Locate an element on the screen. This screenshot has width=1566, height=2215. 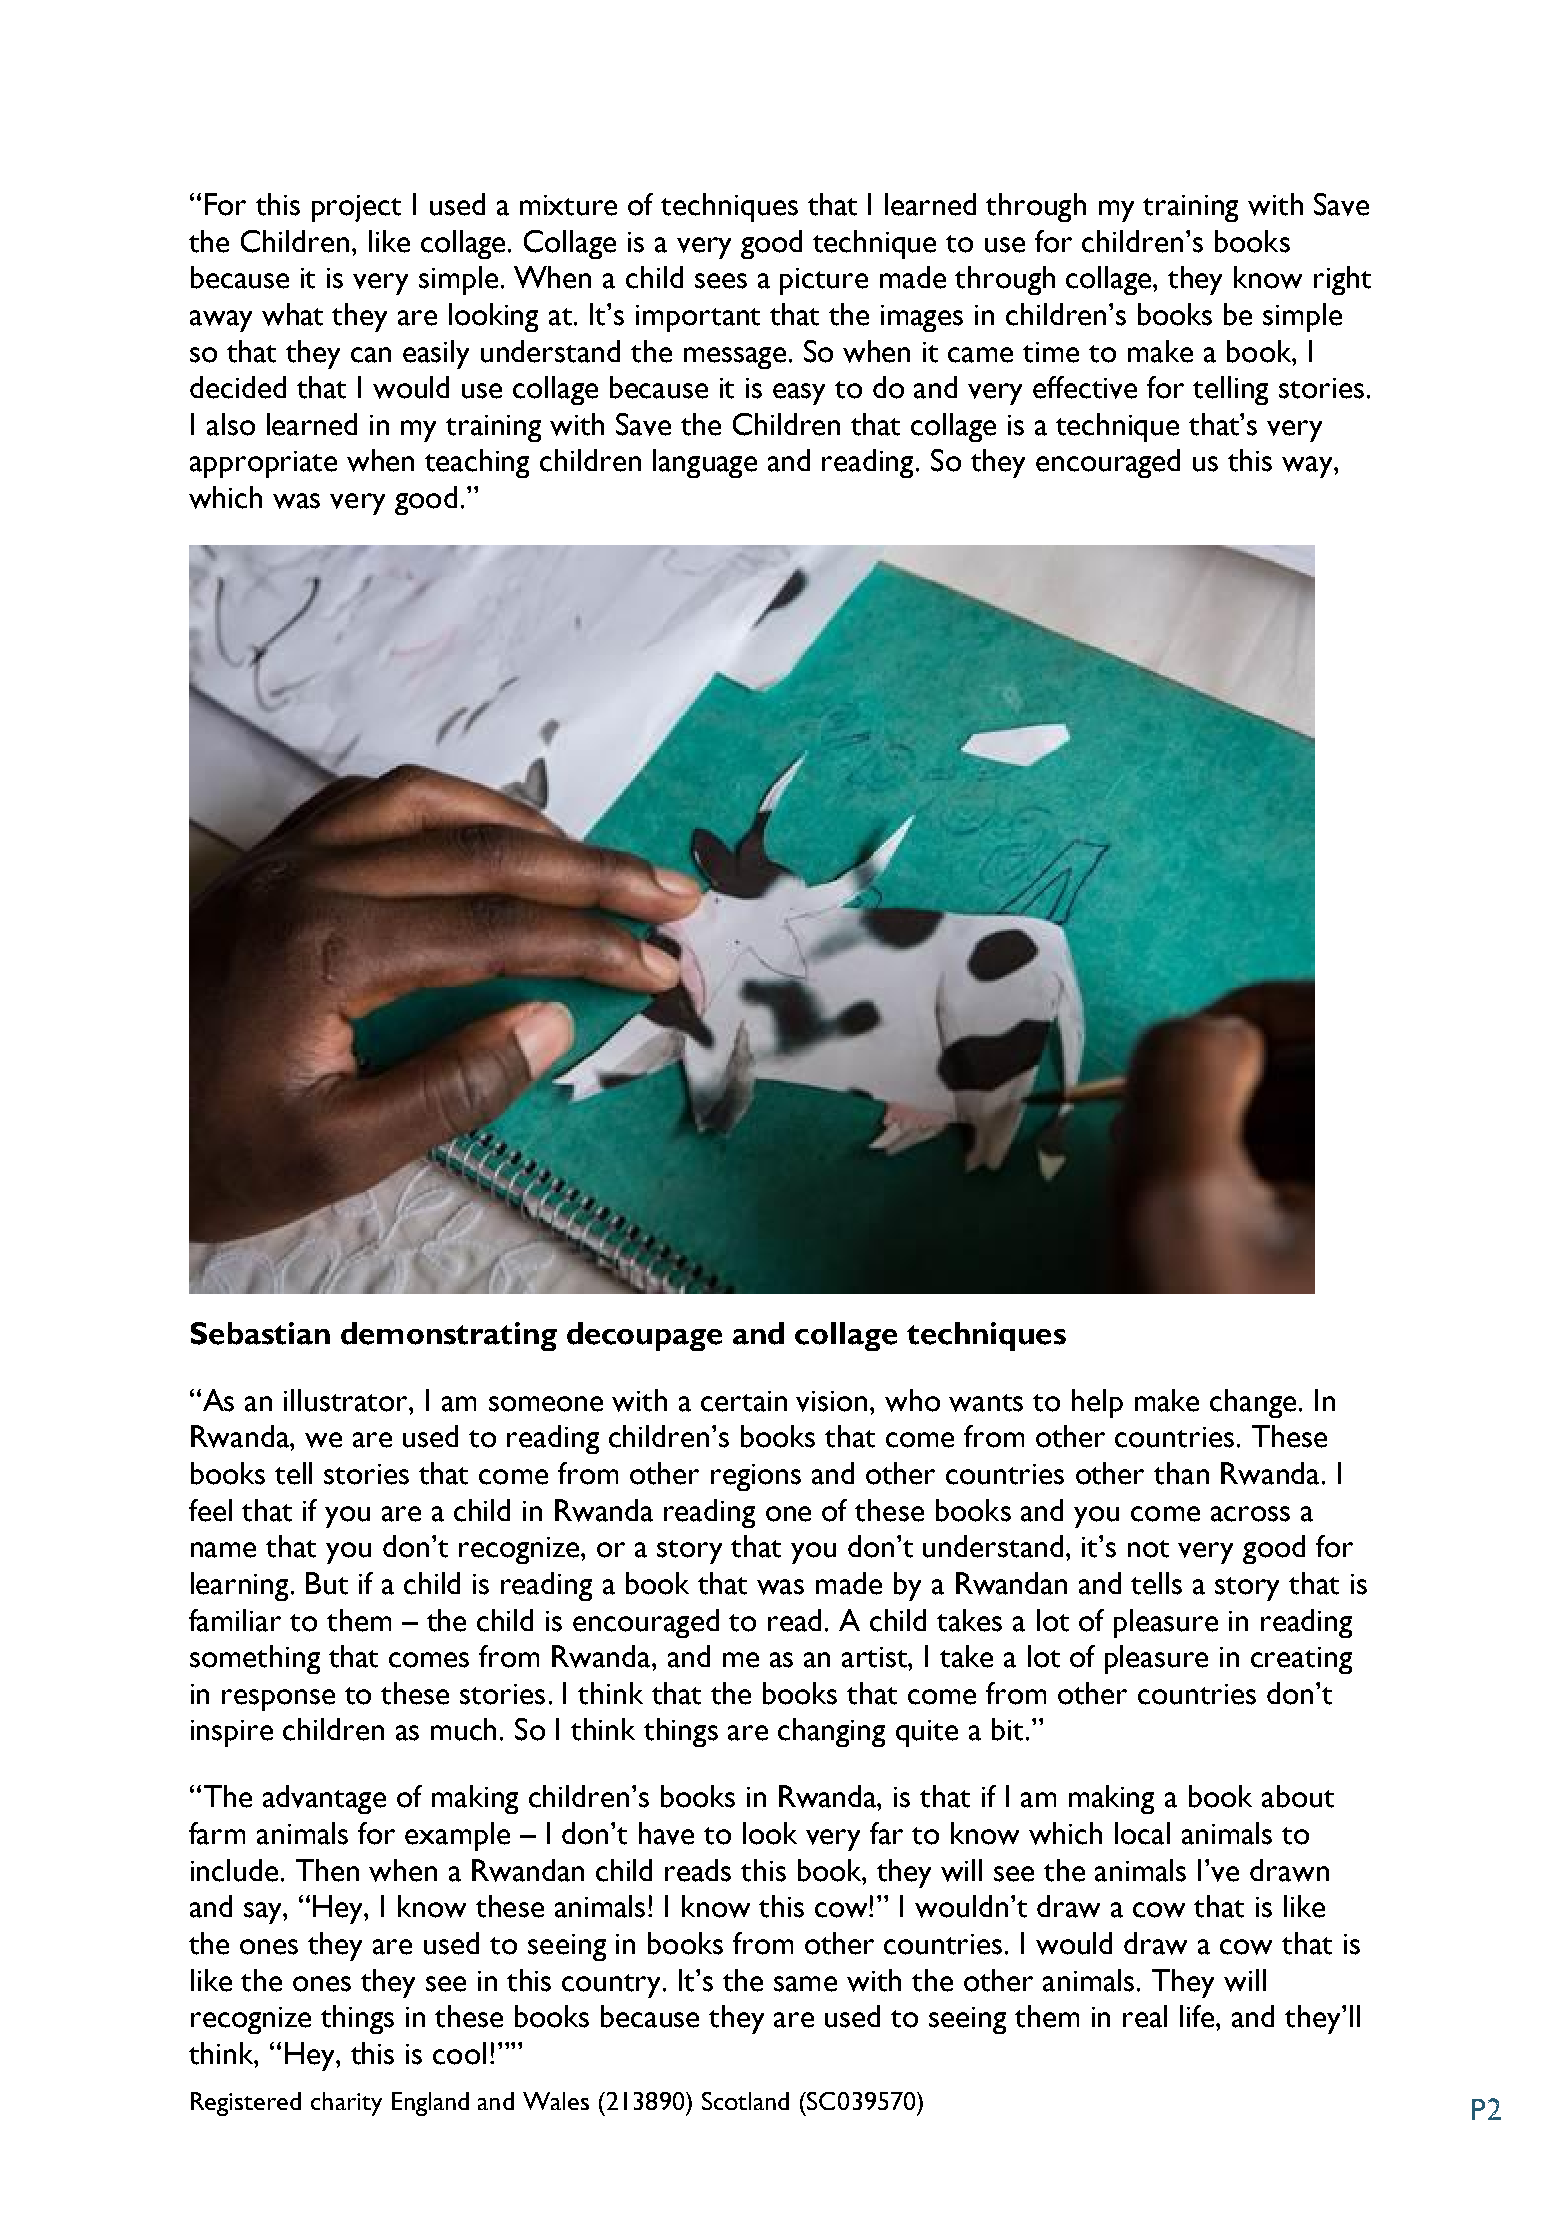
effective is located at coordinates (1085, 387).
